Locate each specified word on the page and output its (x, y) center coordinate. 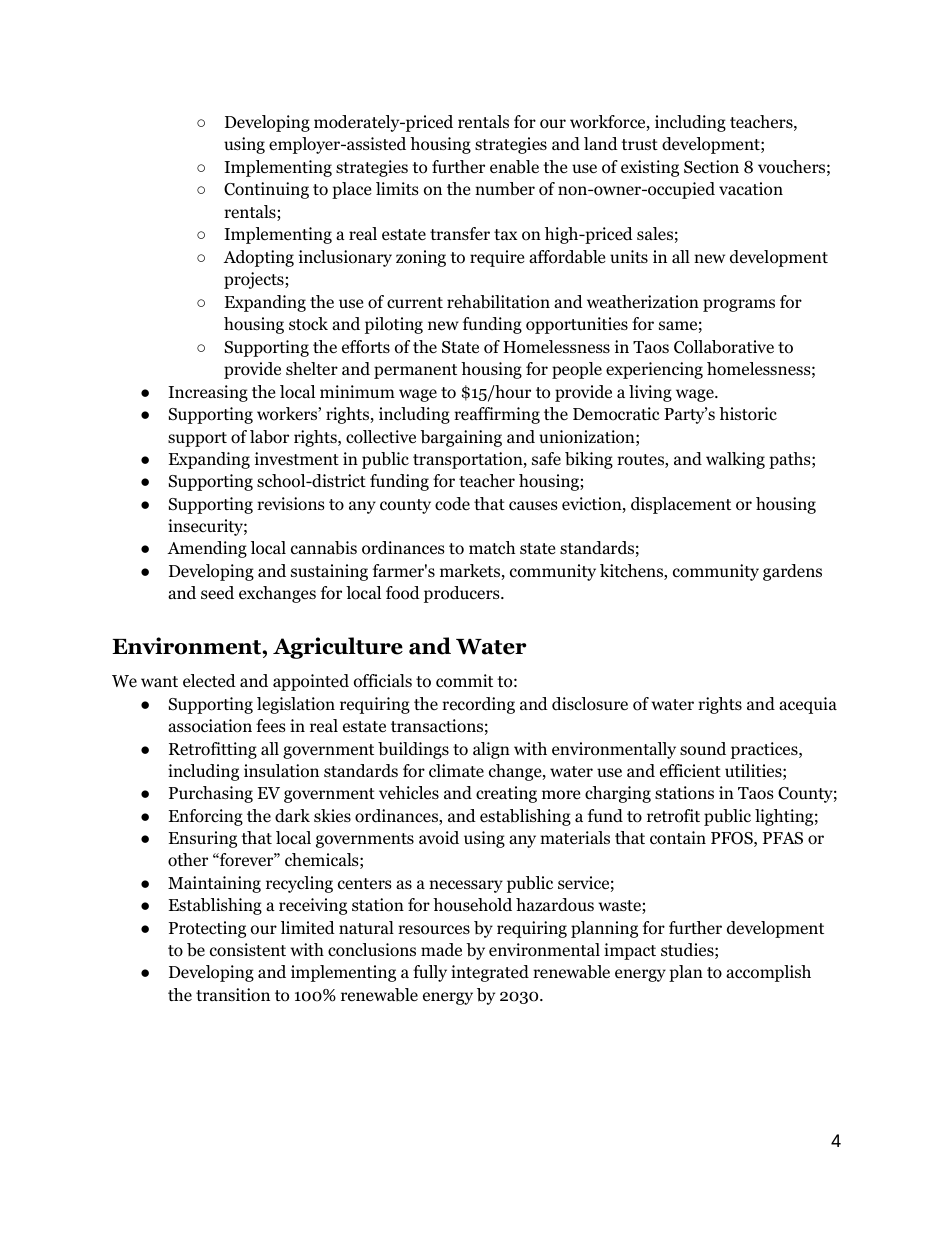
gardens (792, 572)
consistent (248, 950)
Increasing (208, 393)
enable (514, 167)
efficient (690, 770)
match (492, 547)
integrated (490, 973)
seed (217, 593)
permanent (415, 371)
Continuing (266, 190)
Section (711, 167)
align (491, 750)
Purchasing (211, 794)
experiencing (654, 370)
